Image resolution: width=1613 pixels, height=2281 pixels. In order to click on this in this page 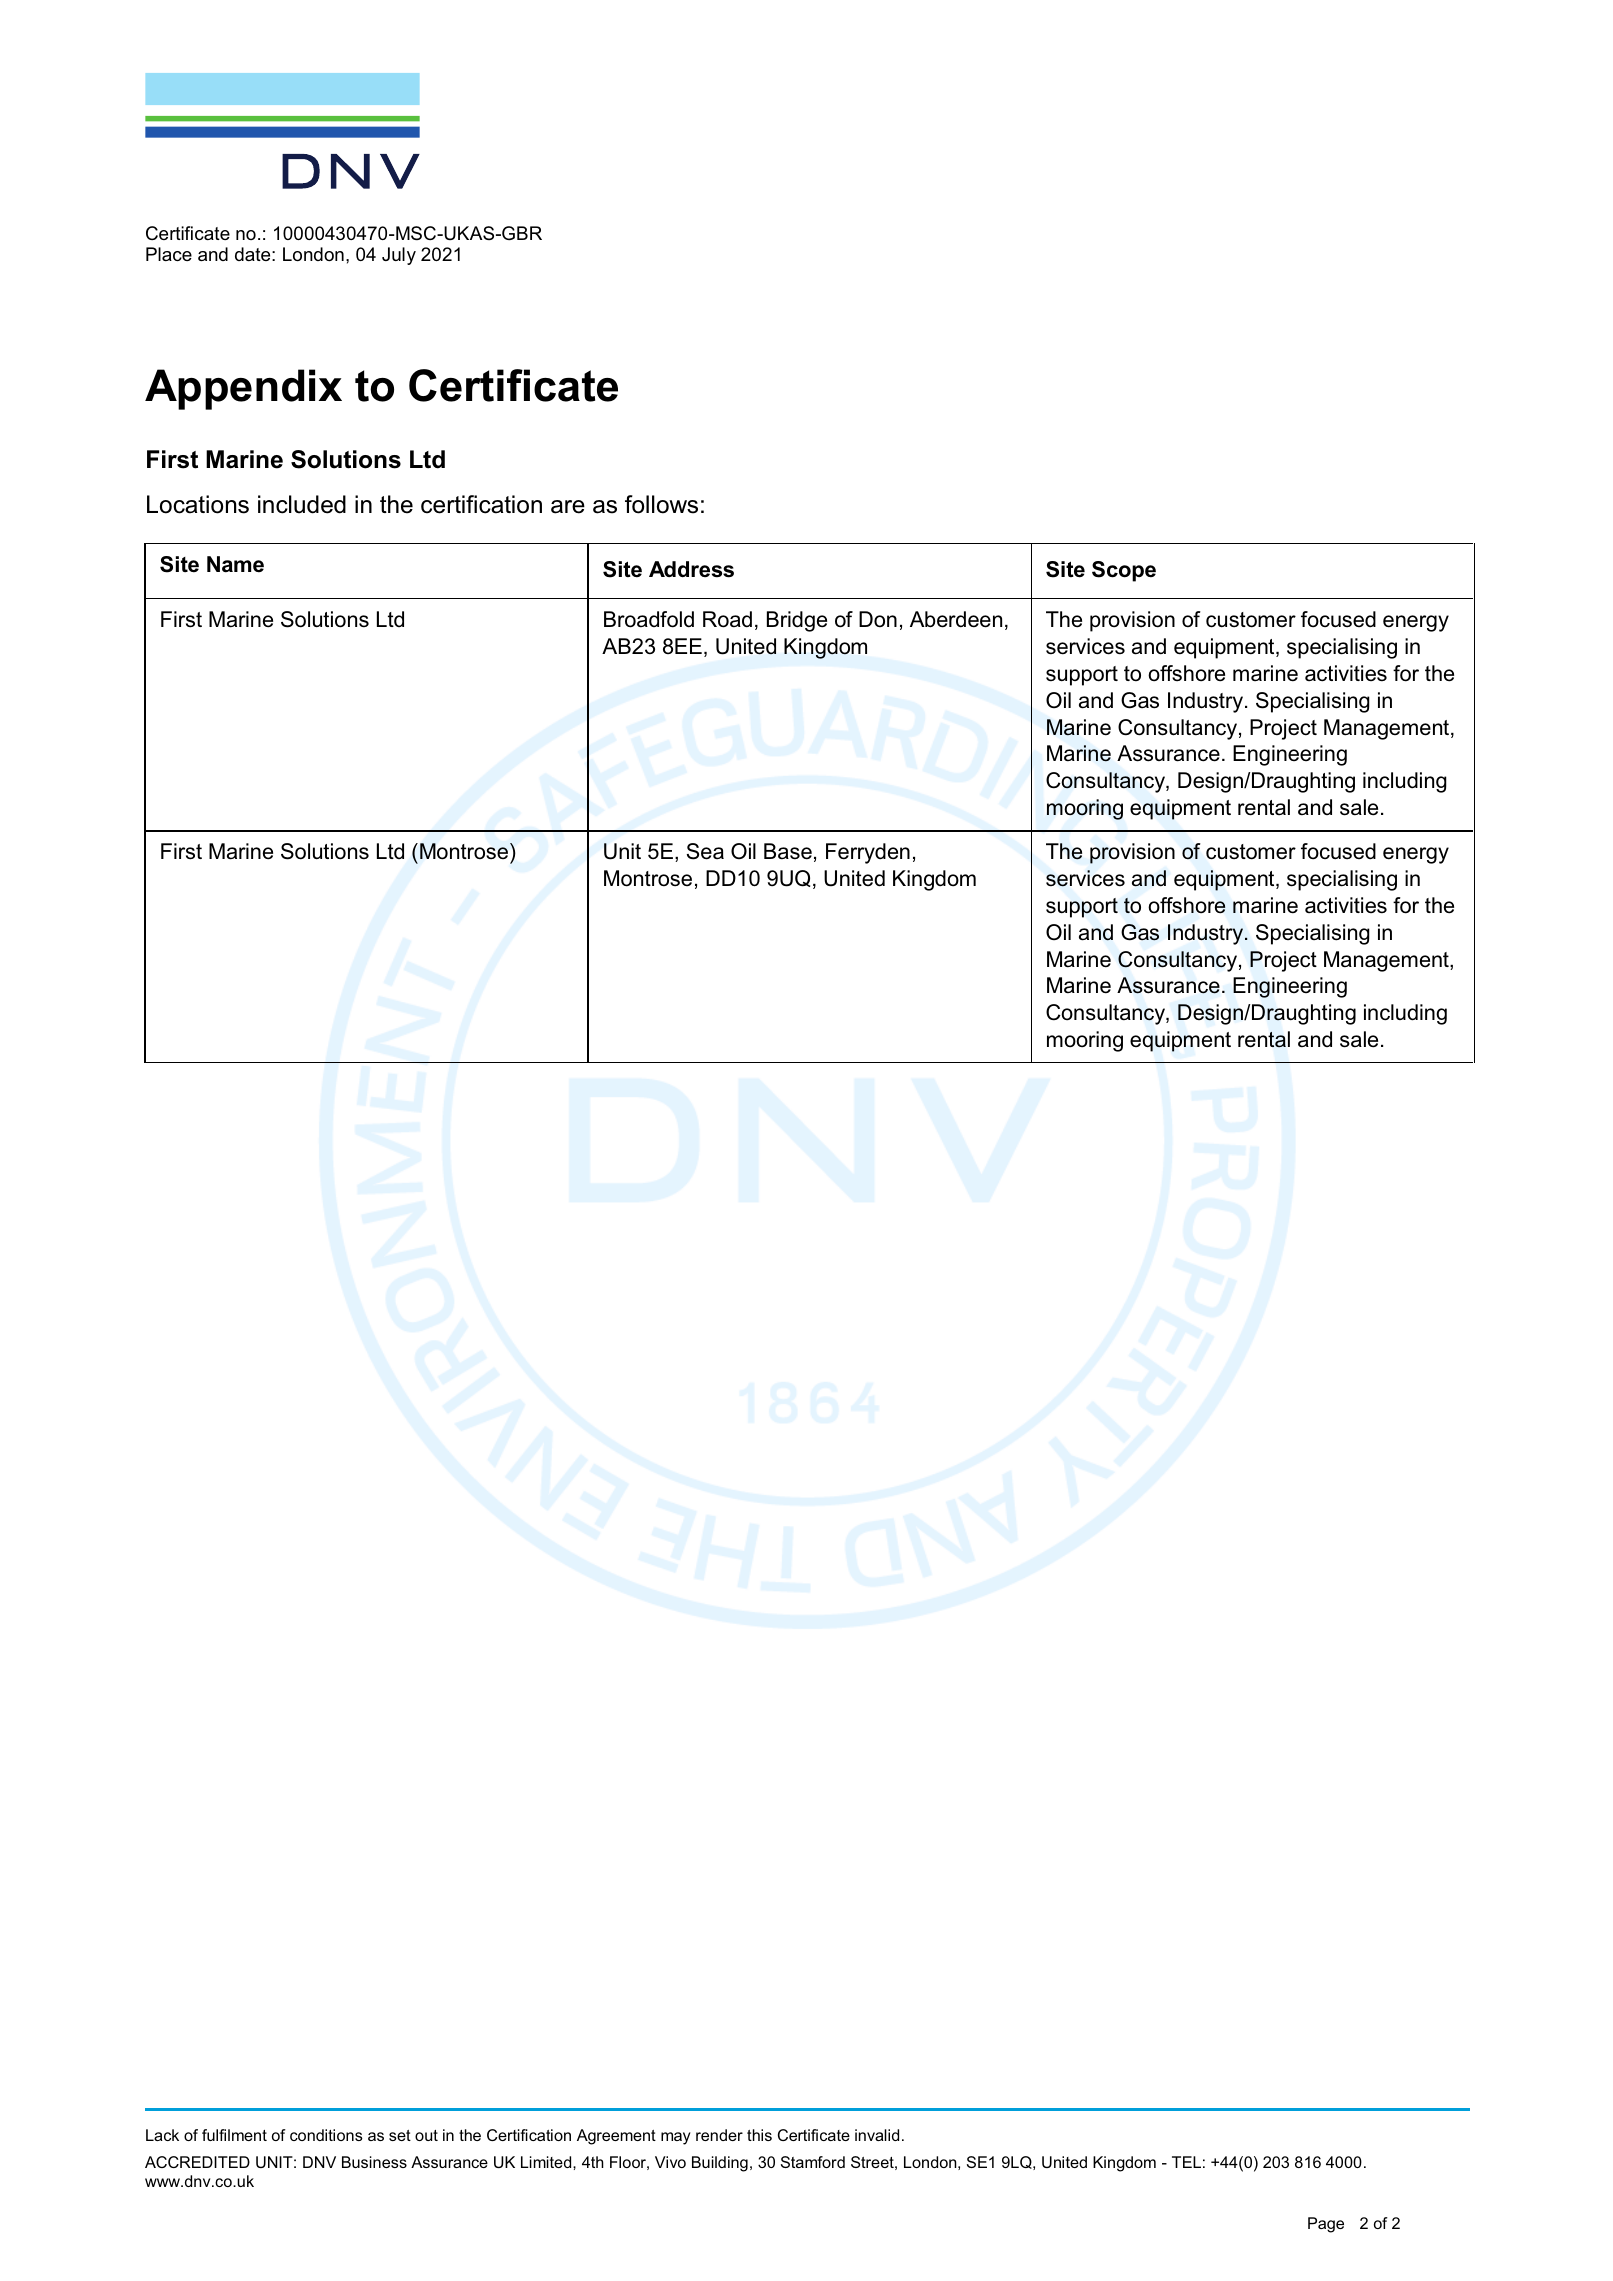, I will do `click(759, 2135)`.
